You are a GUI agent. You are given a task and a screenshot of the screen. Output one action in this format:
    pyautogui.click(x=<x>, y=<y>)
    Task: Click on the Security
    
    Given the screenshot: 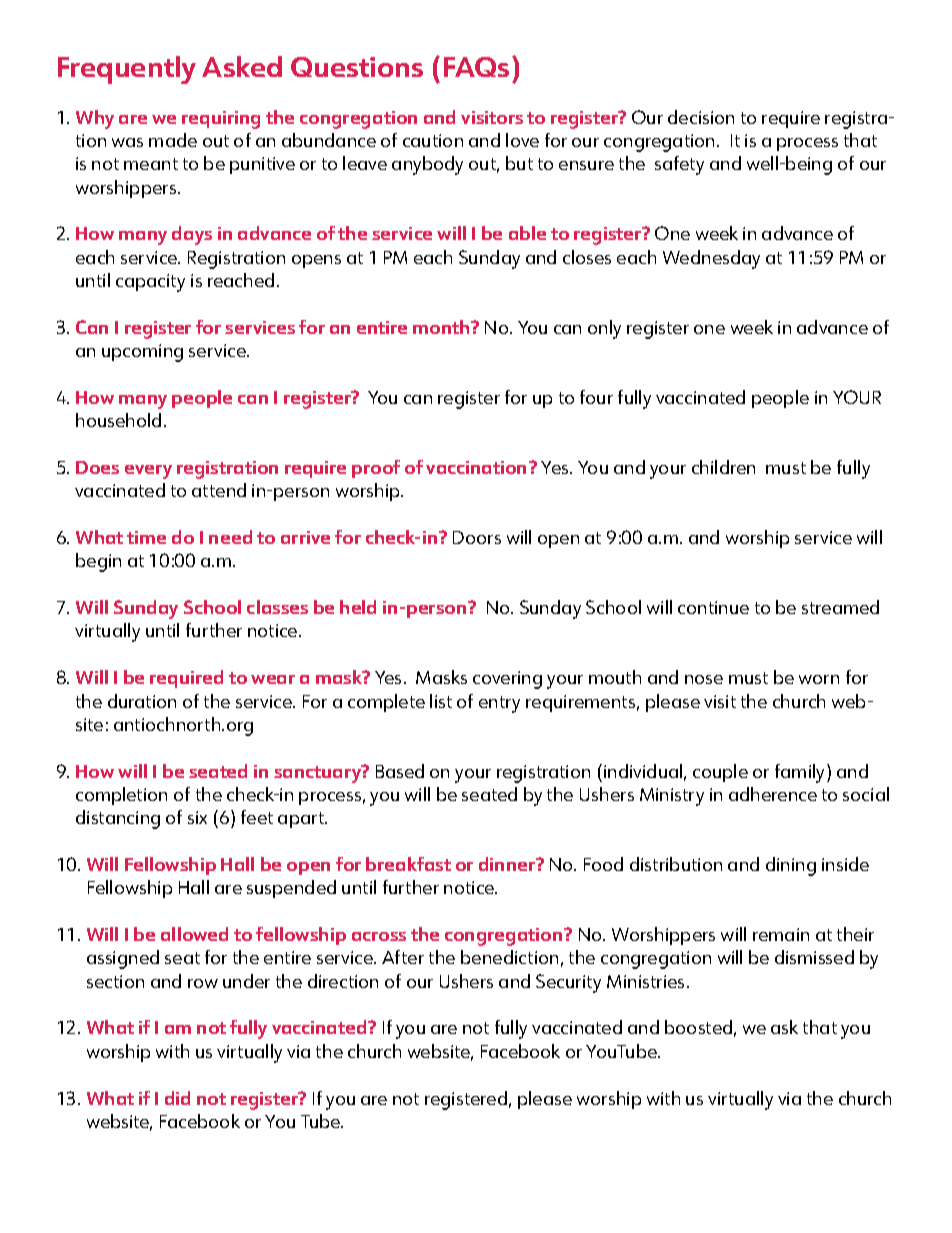 What is the action you would take?
    pyautogui.click(x=568, y=983)
